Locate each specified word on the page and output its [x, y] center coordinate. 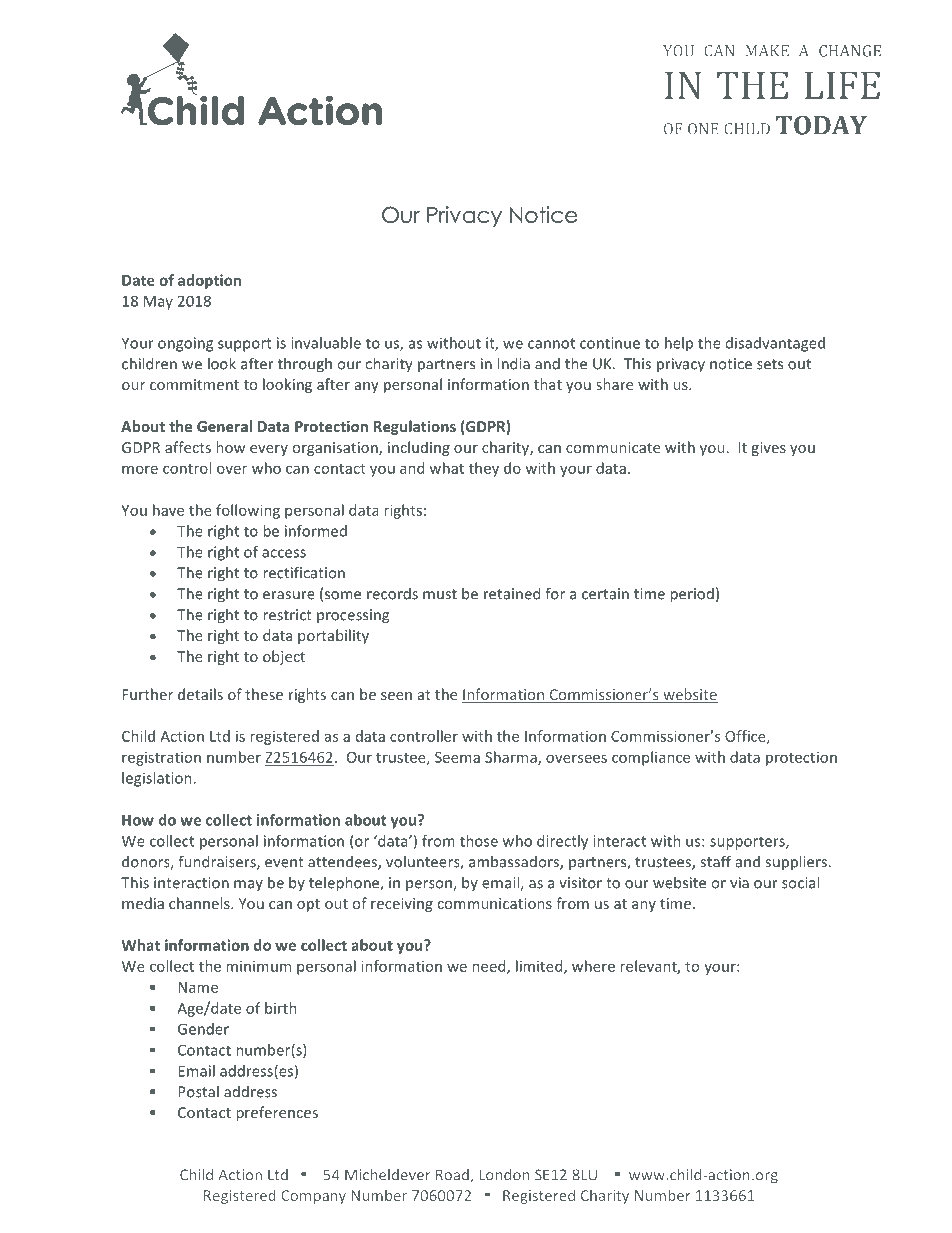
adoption [209, 281]
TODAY [821, 125]
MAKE [767, 51]
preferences [277, 1113]
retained [512, 593]
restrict [287, 615]
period [692, 595]
